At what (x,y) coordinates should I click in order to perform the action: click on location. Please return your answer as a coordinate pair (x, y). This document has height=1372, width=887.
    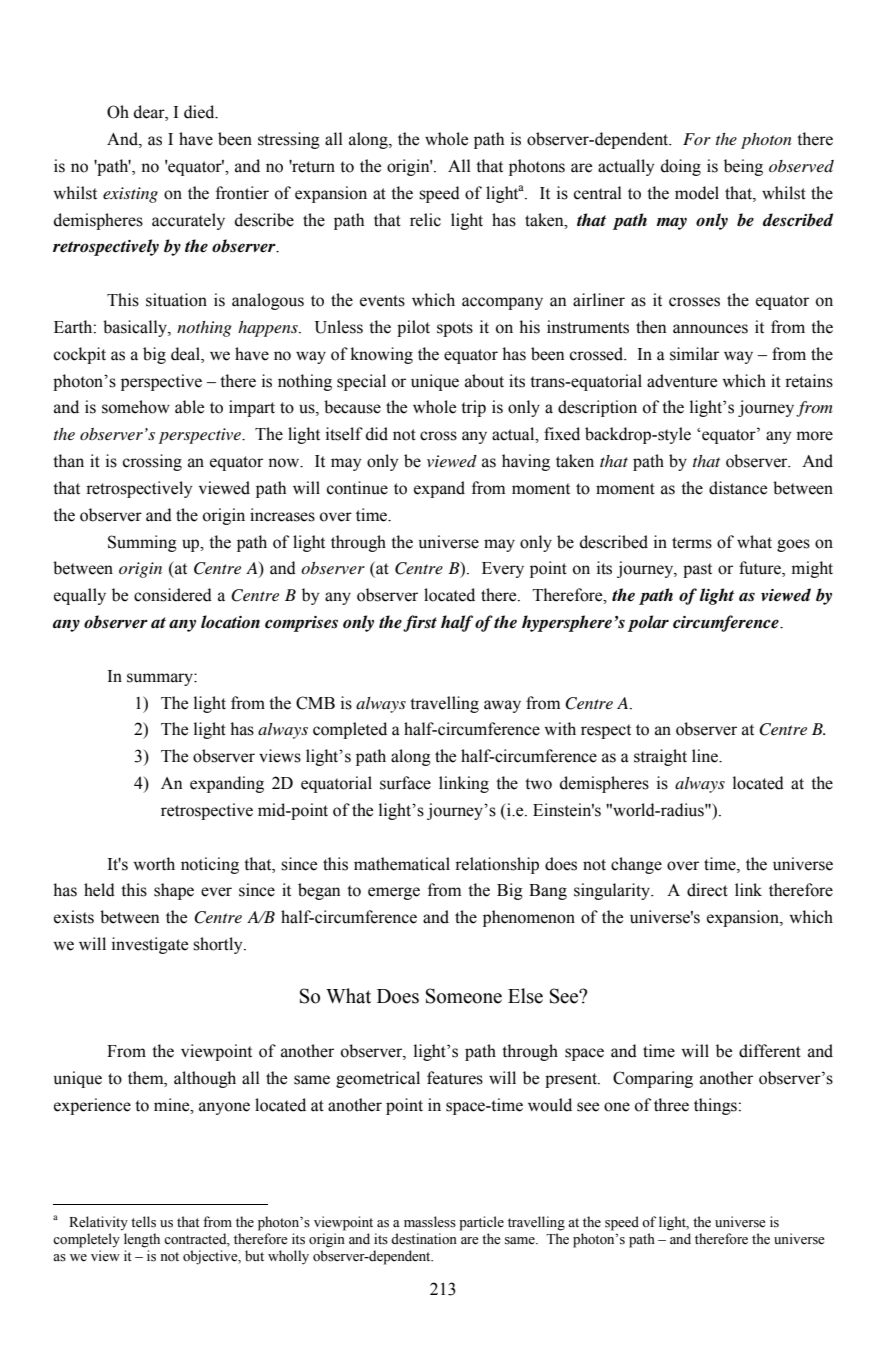
    Looking at the image, I should click on (230, 622).
